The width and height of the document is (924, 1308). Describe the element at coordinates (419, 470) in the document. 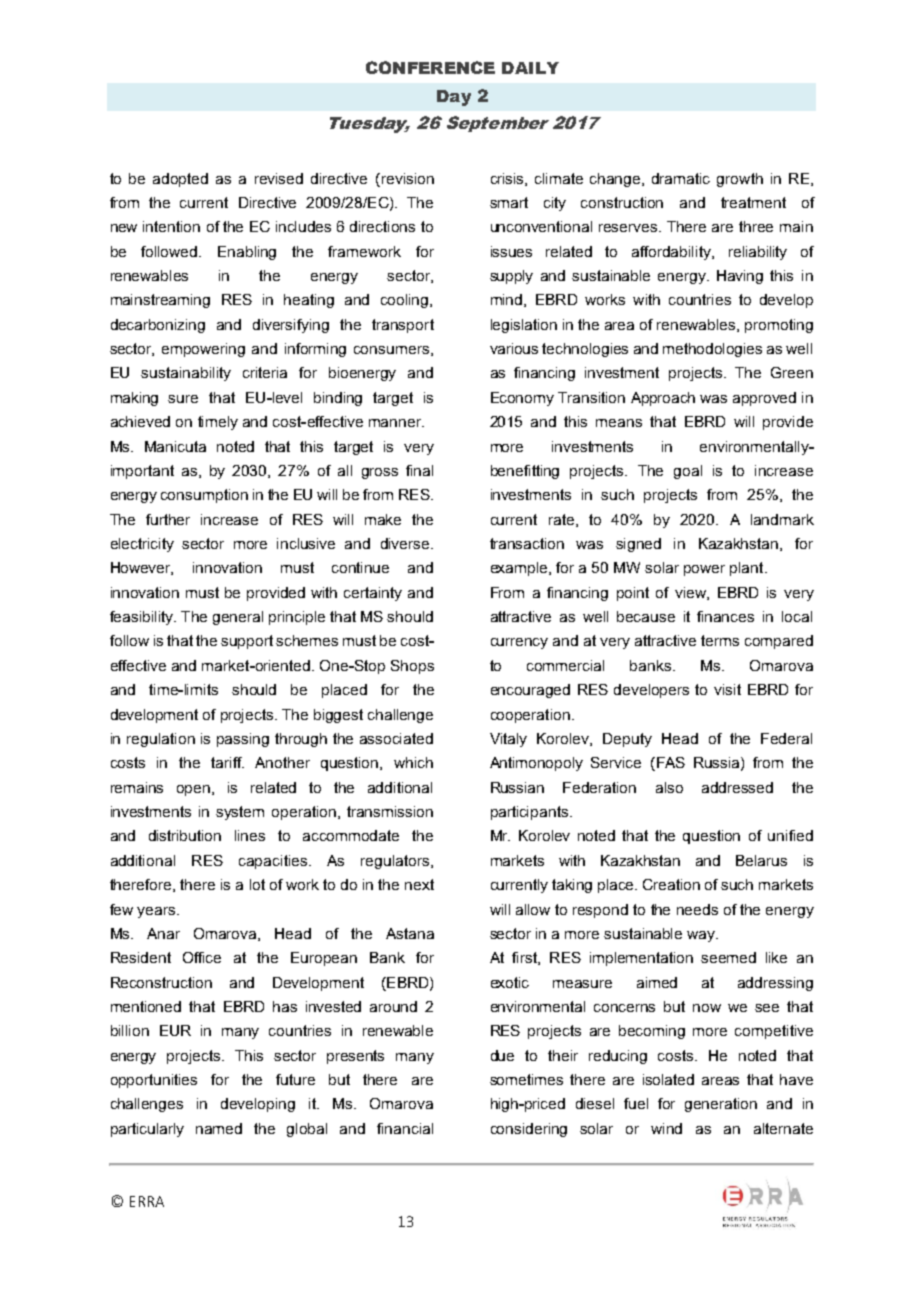

I see `final` at that location.
